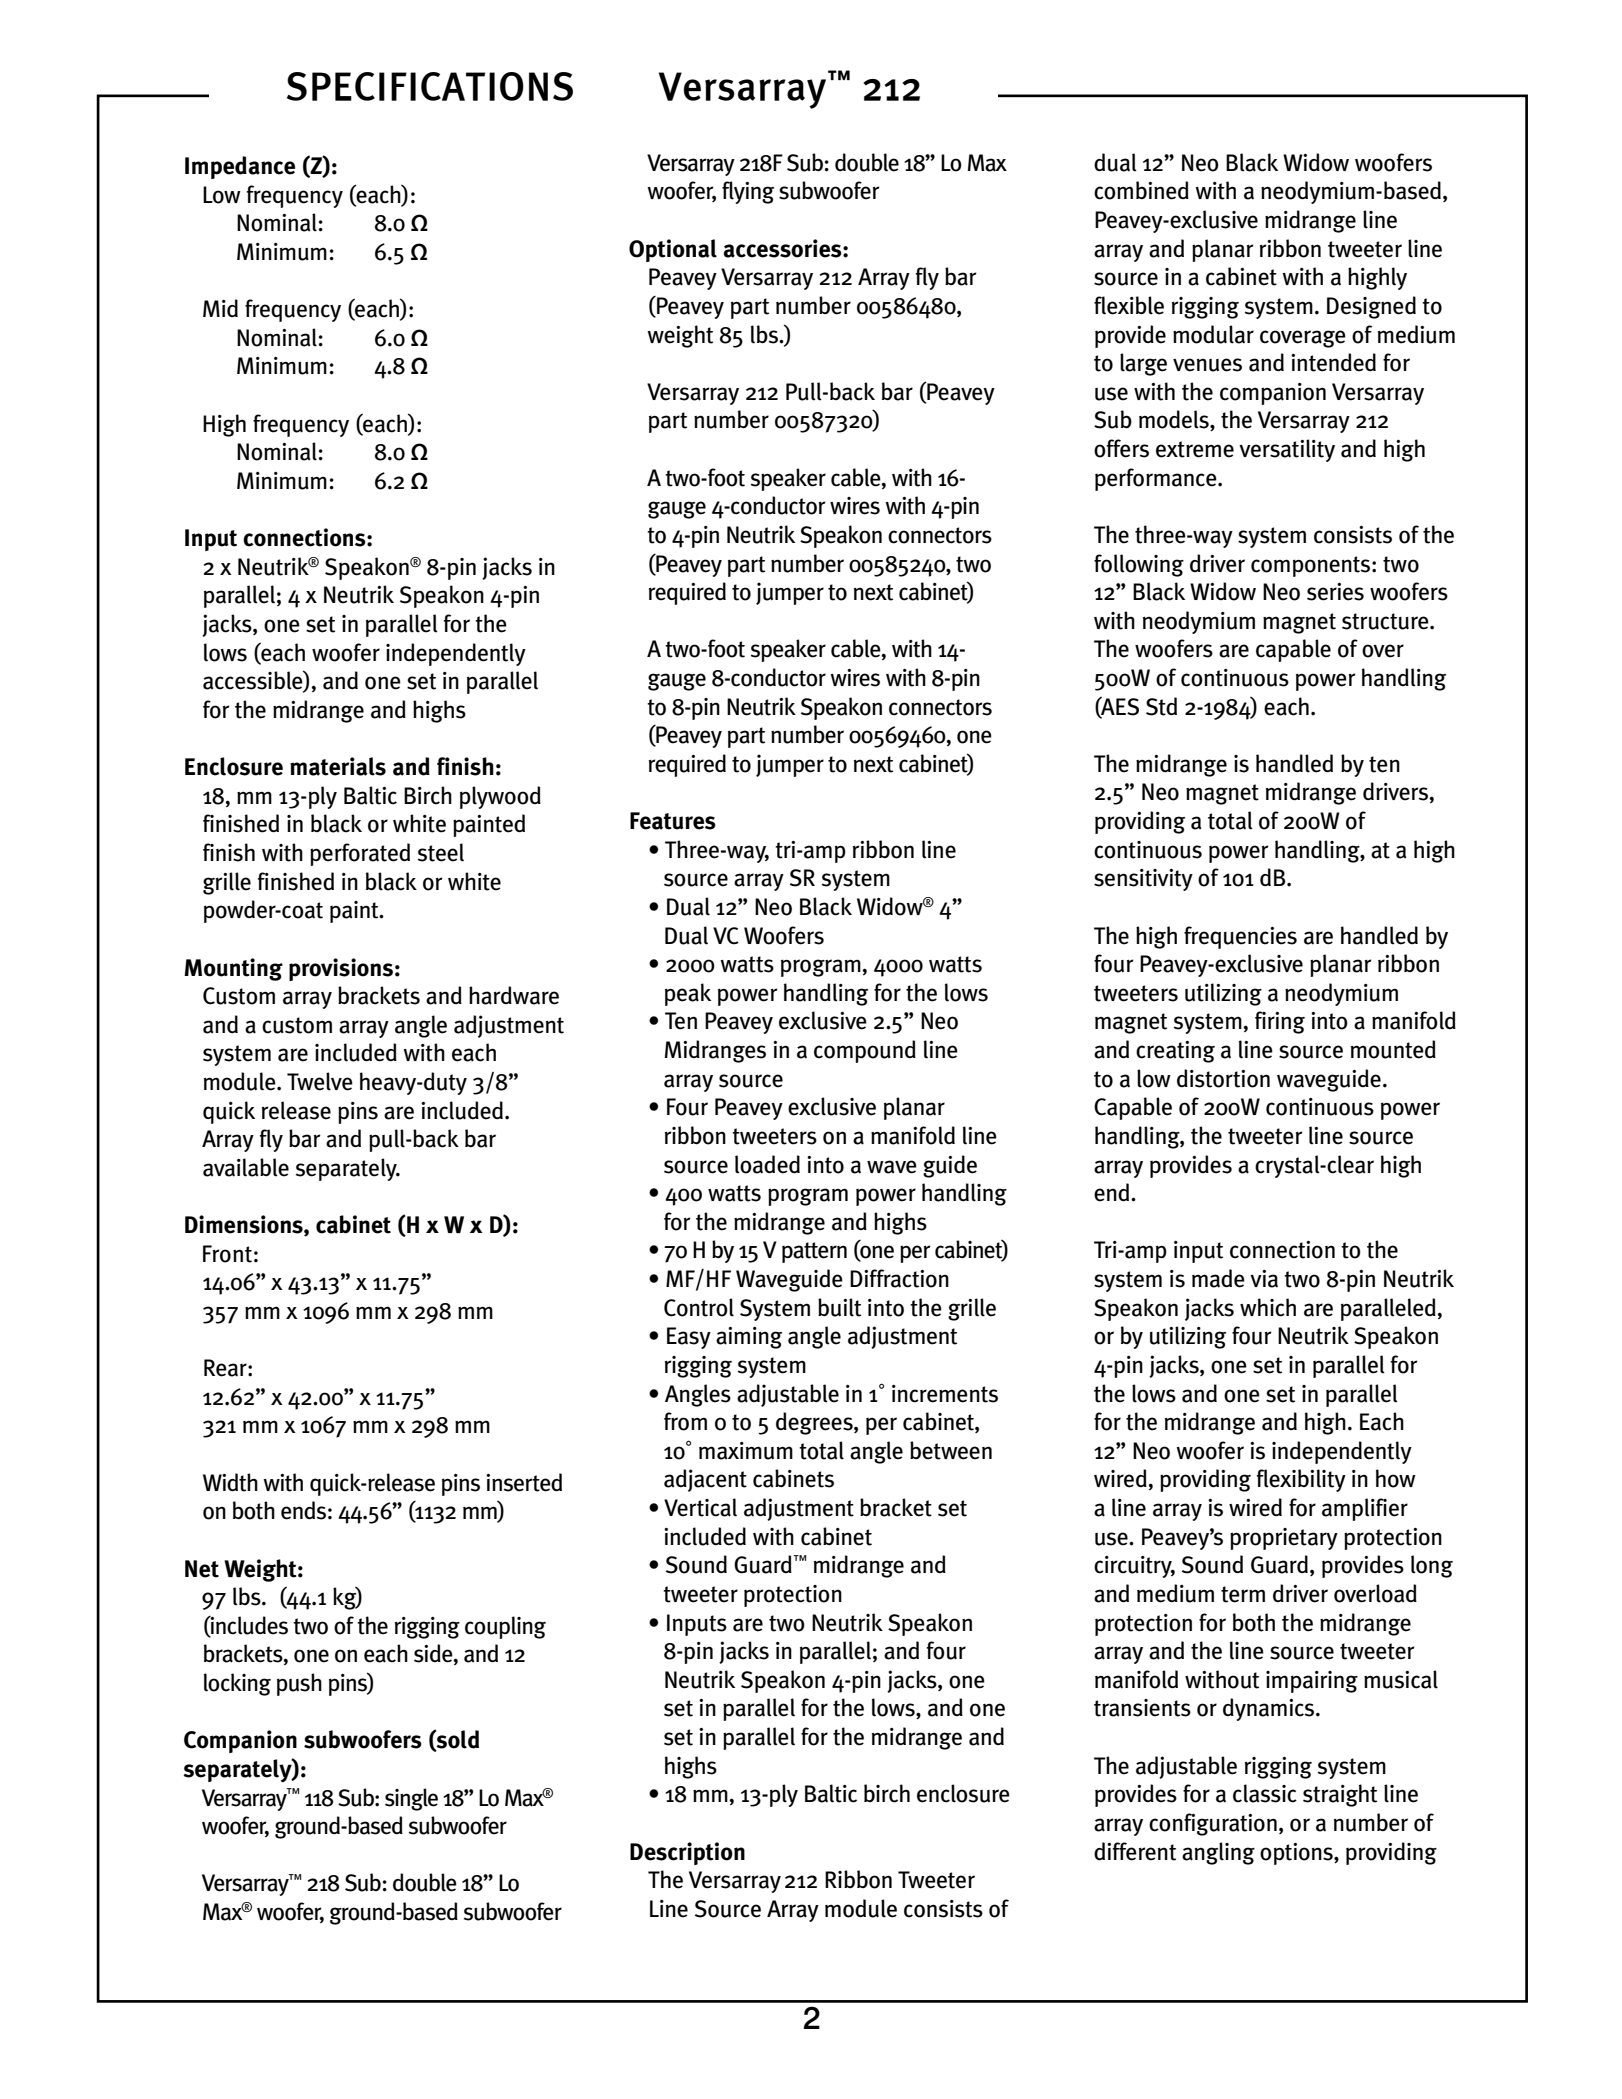  What do you see at coordinates (430, 86) in the screenshot?
I see `SPECIFICATIONS` at bounding box center [430, 86].
